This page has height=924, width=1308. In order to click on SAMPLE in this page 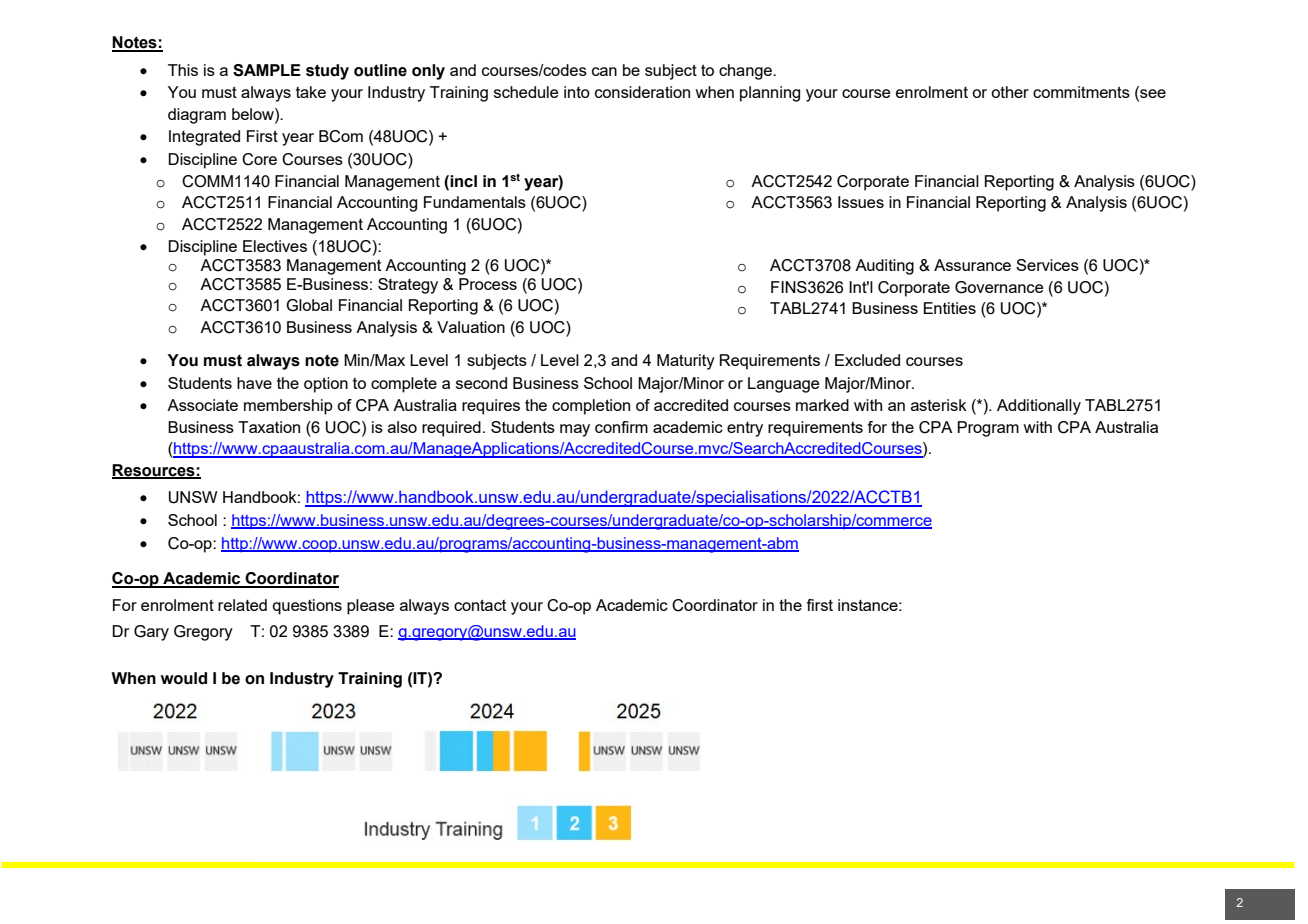, I will do `click(267, 70)`.
